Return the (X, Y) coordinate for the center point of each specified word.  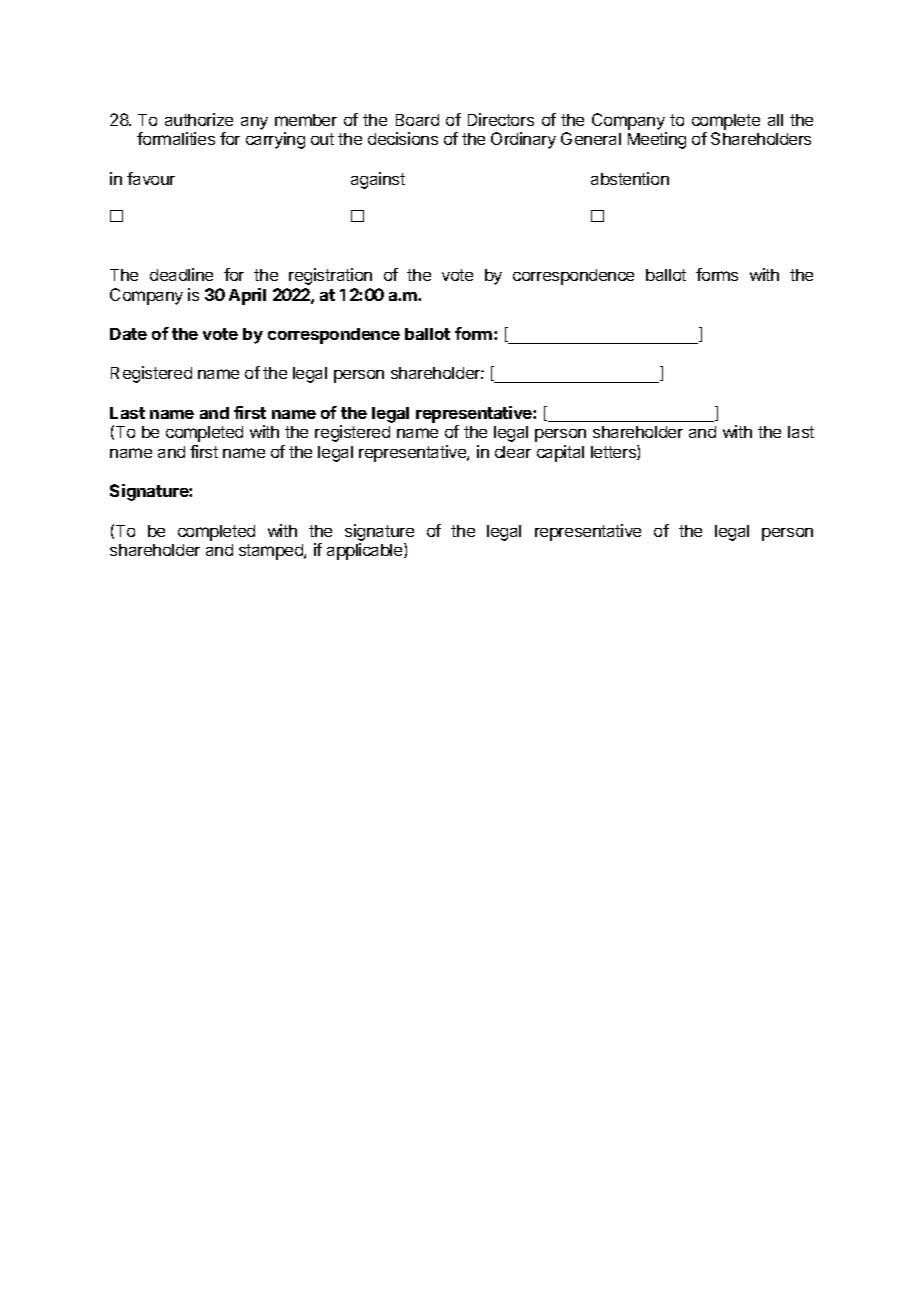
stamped (272, 552)
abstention (630, 178)
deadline (181, 274)
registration (330, 276)
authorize (199, 119)
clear (513, 452)
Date (128, 334)
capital (560, 453)
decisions (403, 138)
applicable (366, 551)
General (591, 138)
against (378, 180)
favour (151, 178)
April (247, 296)
